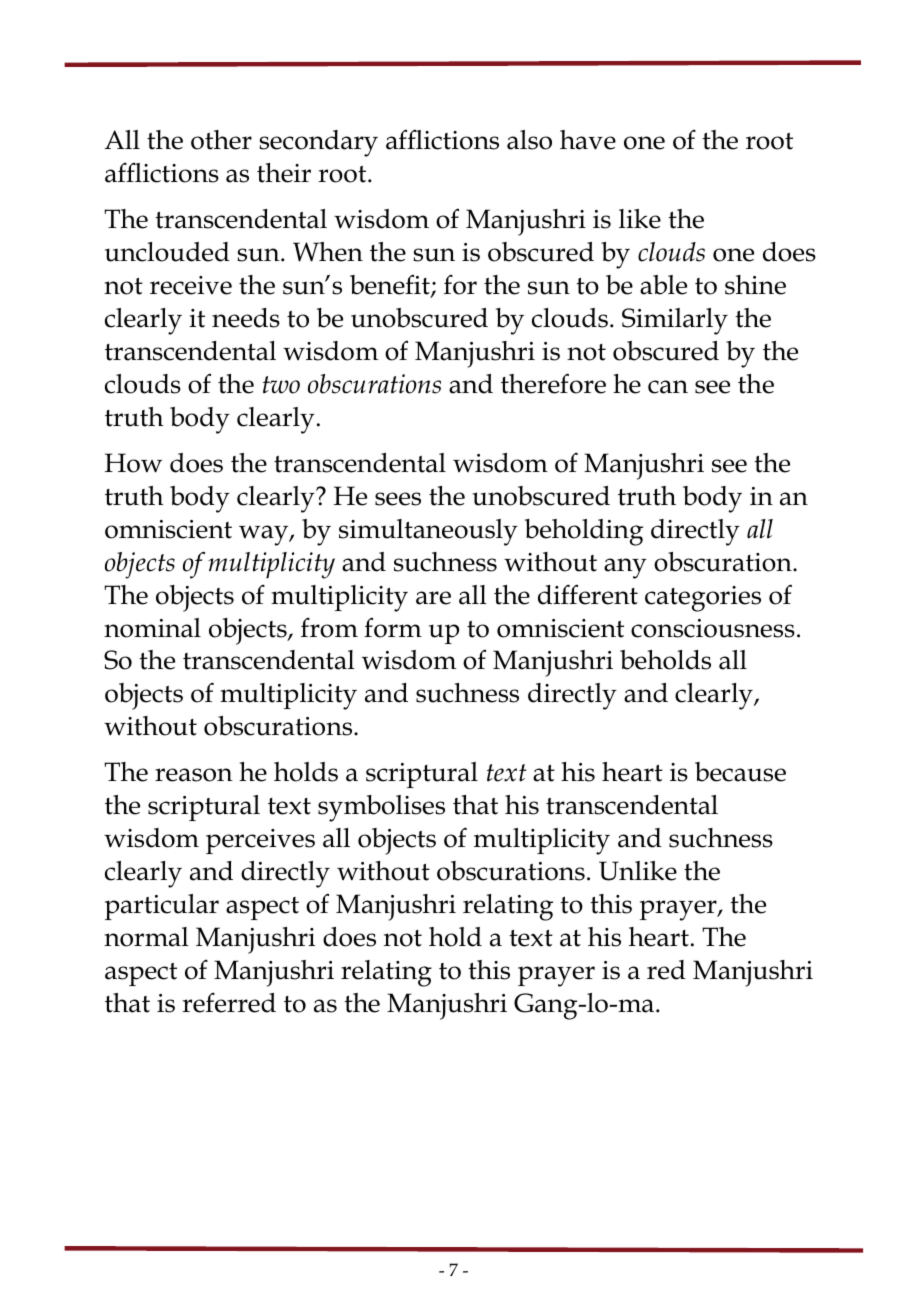 The height and width of the document is (1313, 924). What do you see at coordinates (265, 535) in the document?
I see `way` at bounding box center [265, 535].
